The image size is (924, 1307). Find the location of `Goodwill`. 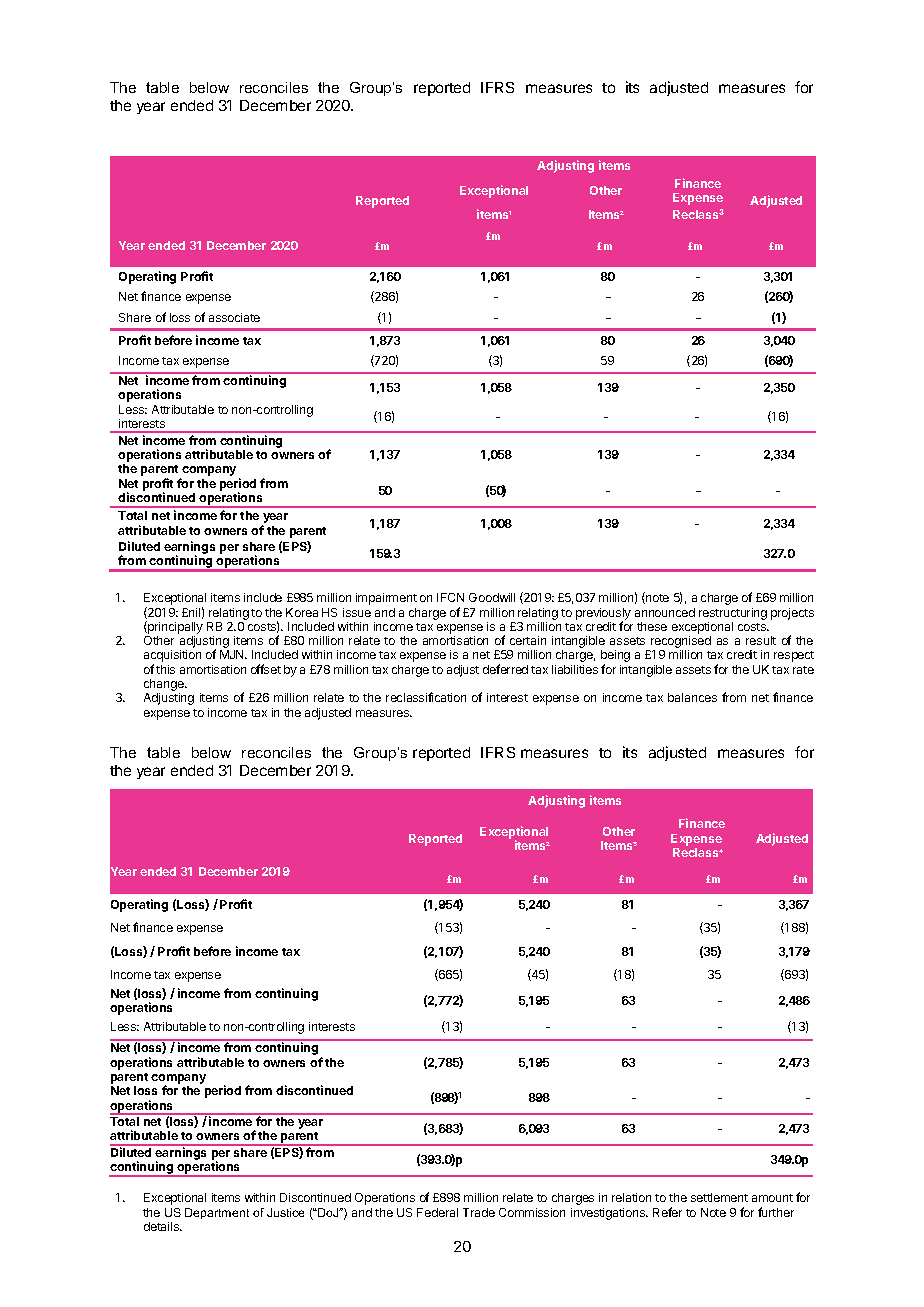

Goodwill is located at coordinates (492, 597).
